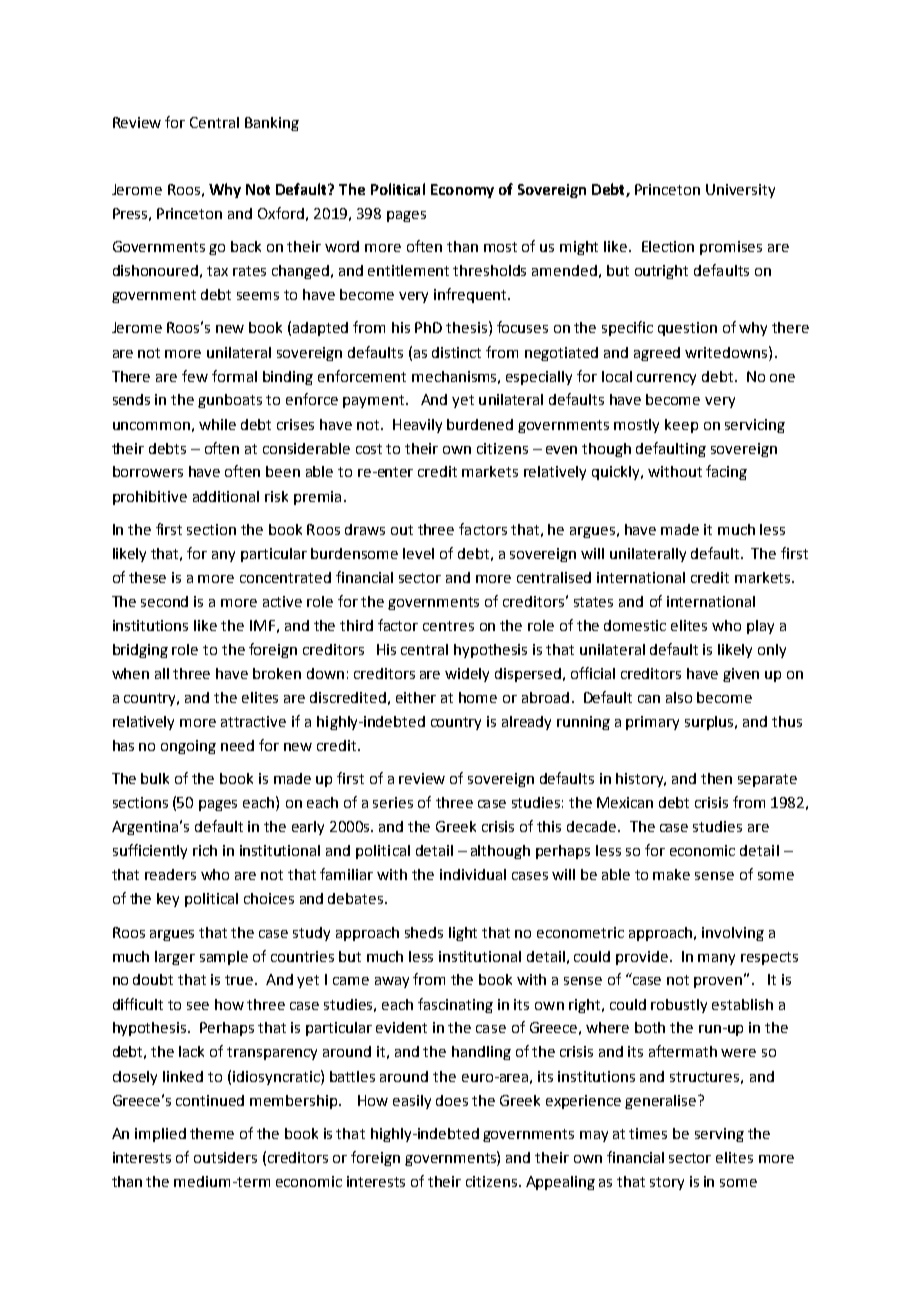 This page has width=924, height=1308. I want to click on serving, so click(719, 1135).
